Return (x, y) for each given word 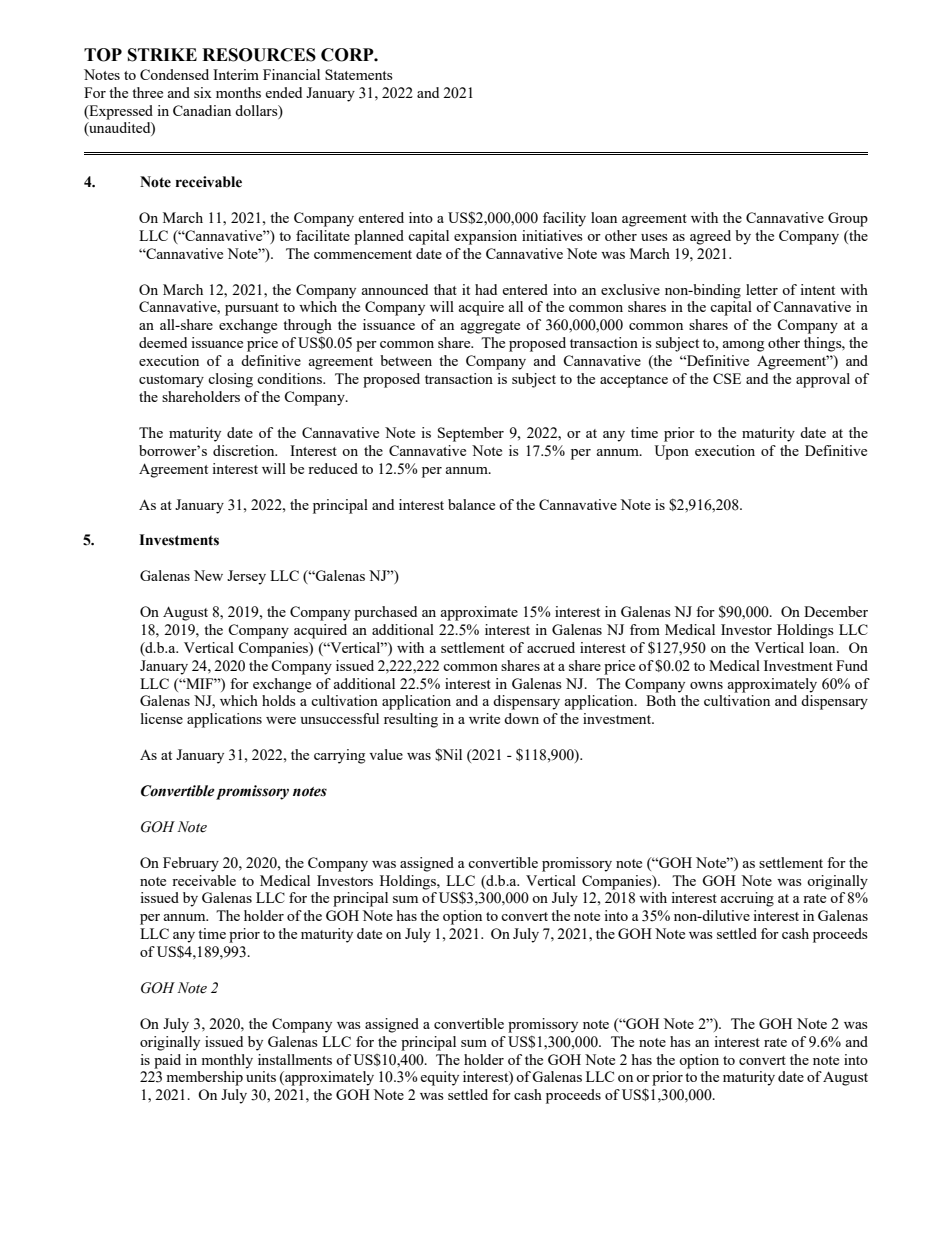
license (162, 718)
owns (706, 685)
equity (439, 1078)
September (471, 434)
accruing (747, 899)
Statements (359, 74)
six (203, 92)
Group (848, 219)
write (484, 718)
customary (171, 381)
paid (167, 1061)
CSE (727, 378)
